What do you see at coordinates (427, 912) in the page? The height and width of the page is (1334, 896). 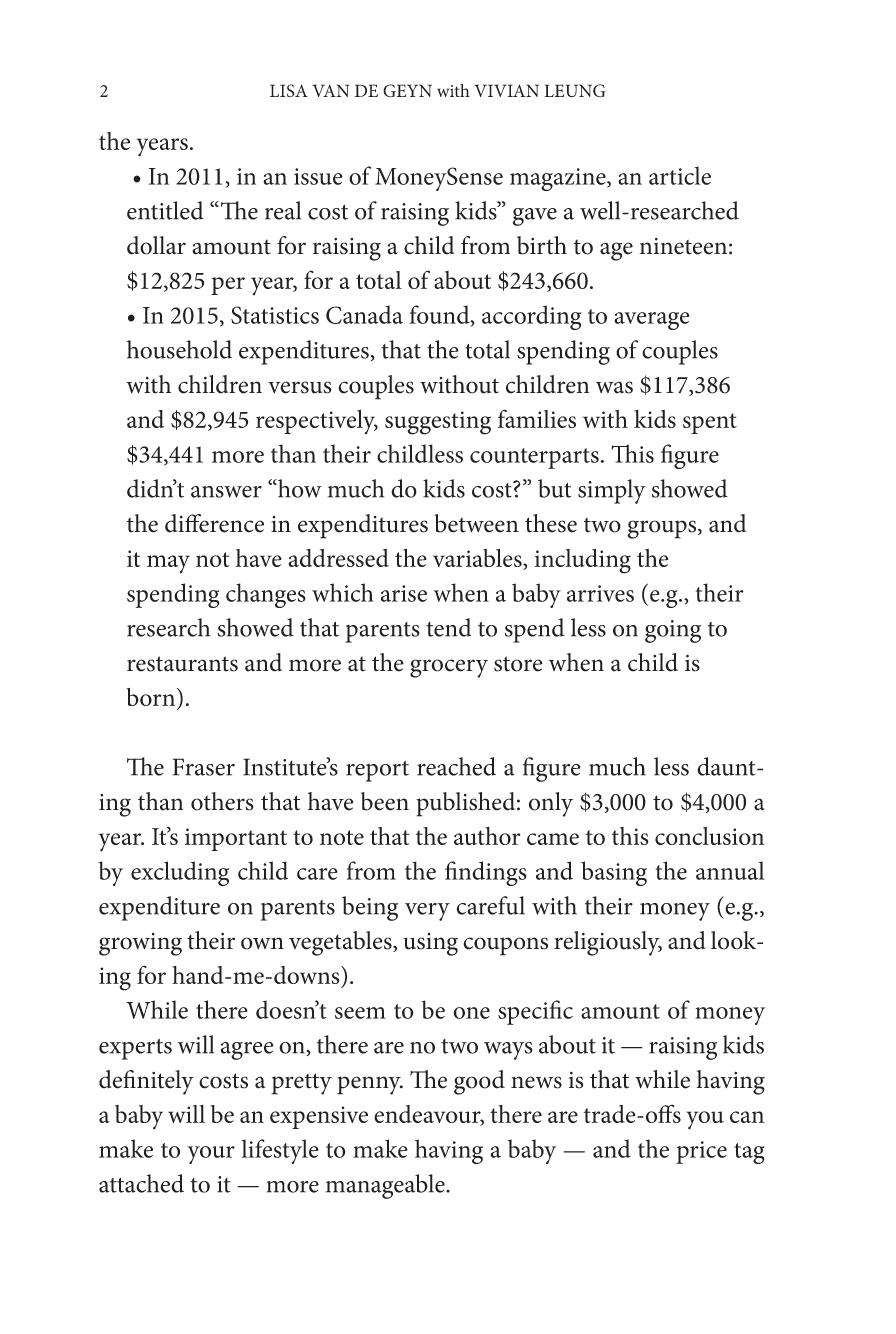 I see `very` at bounding box center [427, 912].
